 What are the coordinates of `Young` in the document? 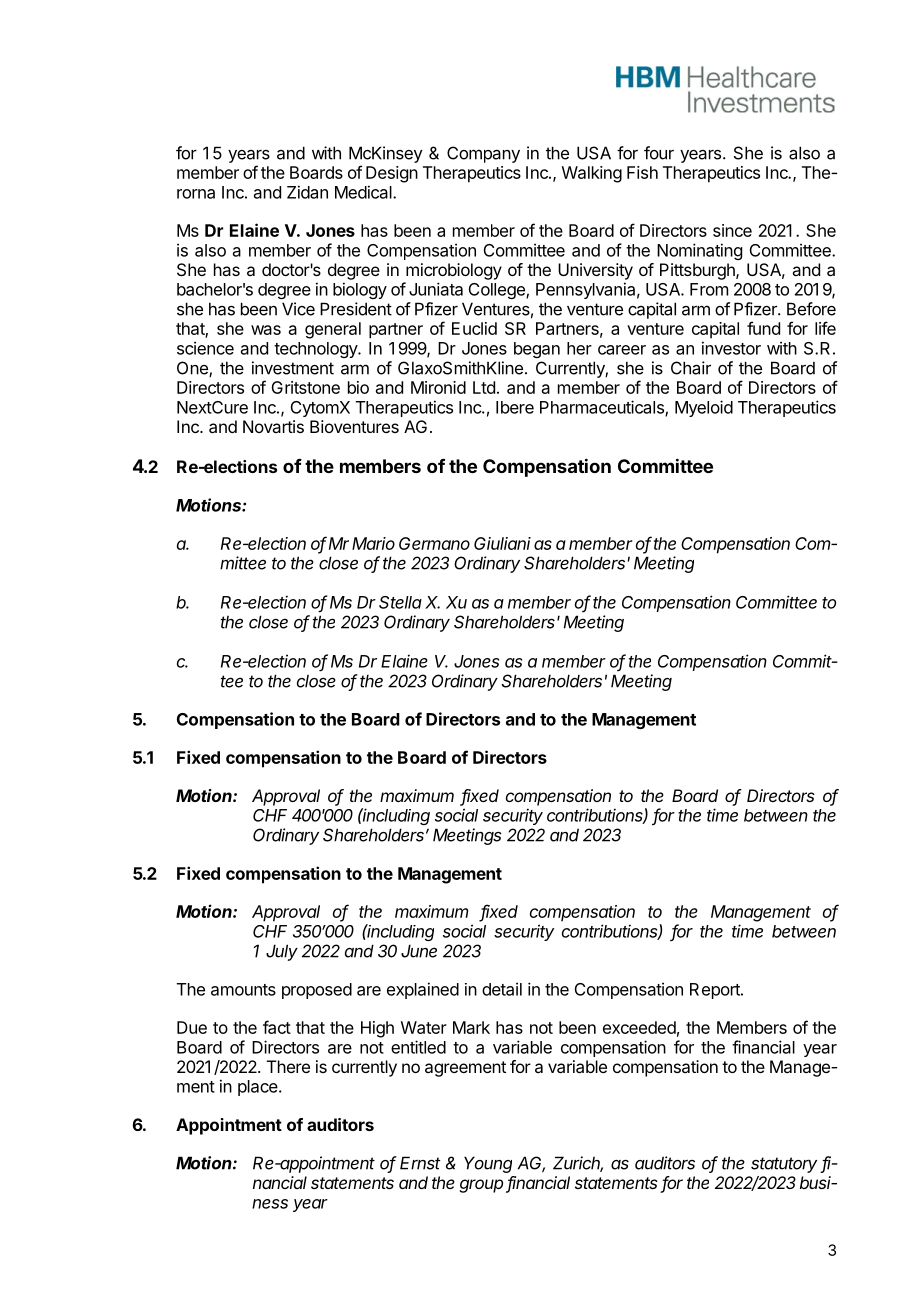 It's located at (488, 1164).
